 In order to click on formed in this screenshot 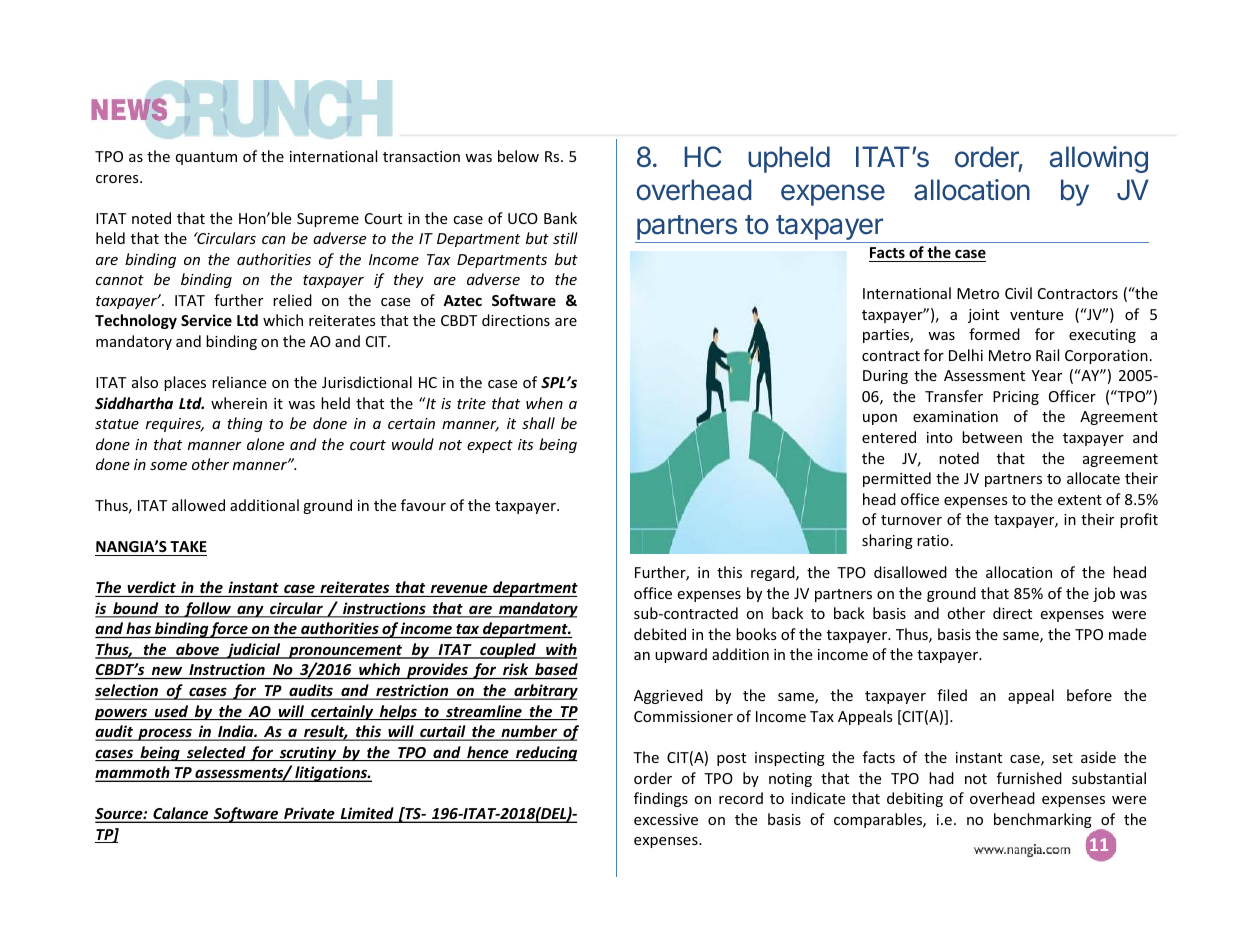, I will do `click(994, 334)`.
